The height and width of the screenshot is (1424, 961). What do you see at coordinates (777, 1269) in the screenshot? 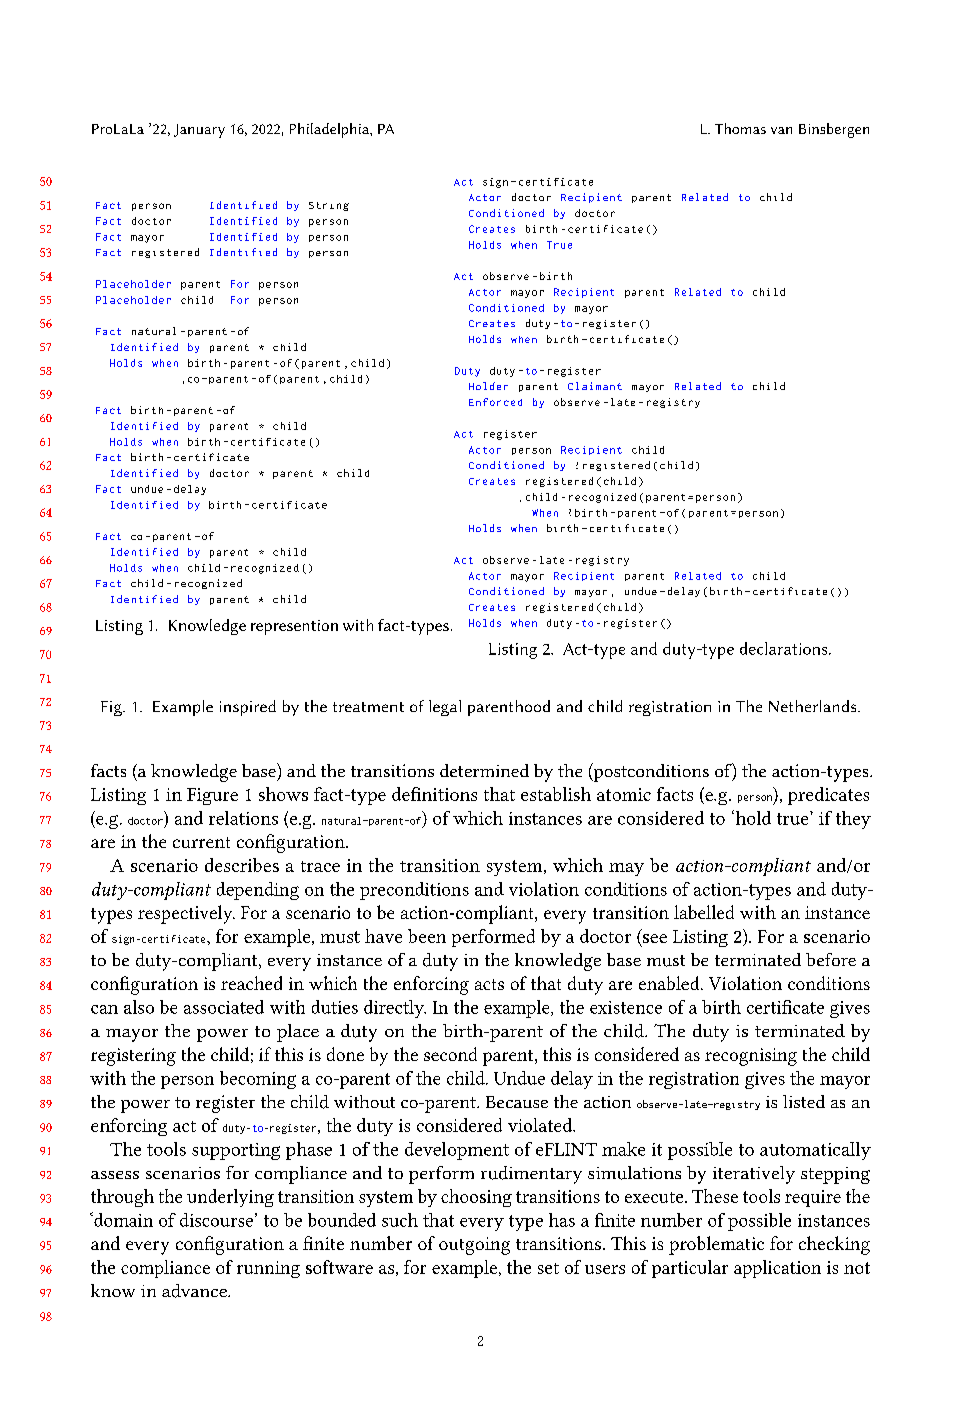
I see `application` at bounding box center [777, 1269].
